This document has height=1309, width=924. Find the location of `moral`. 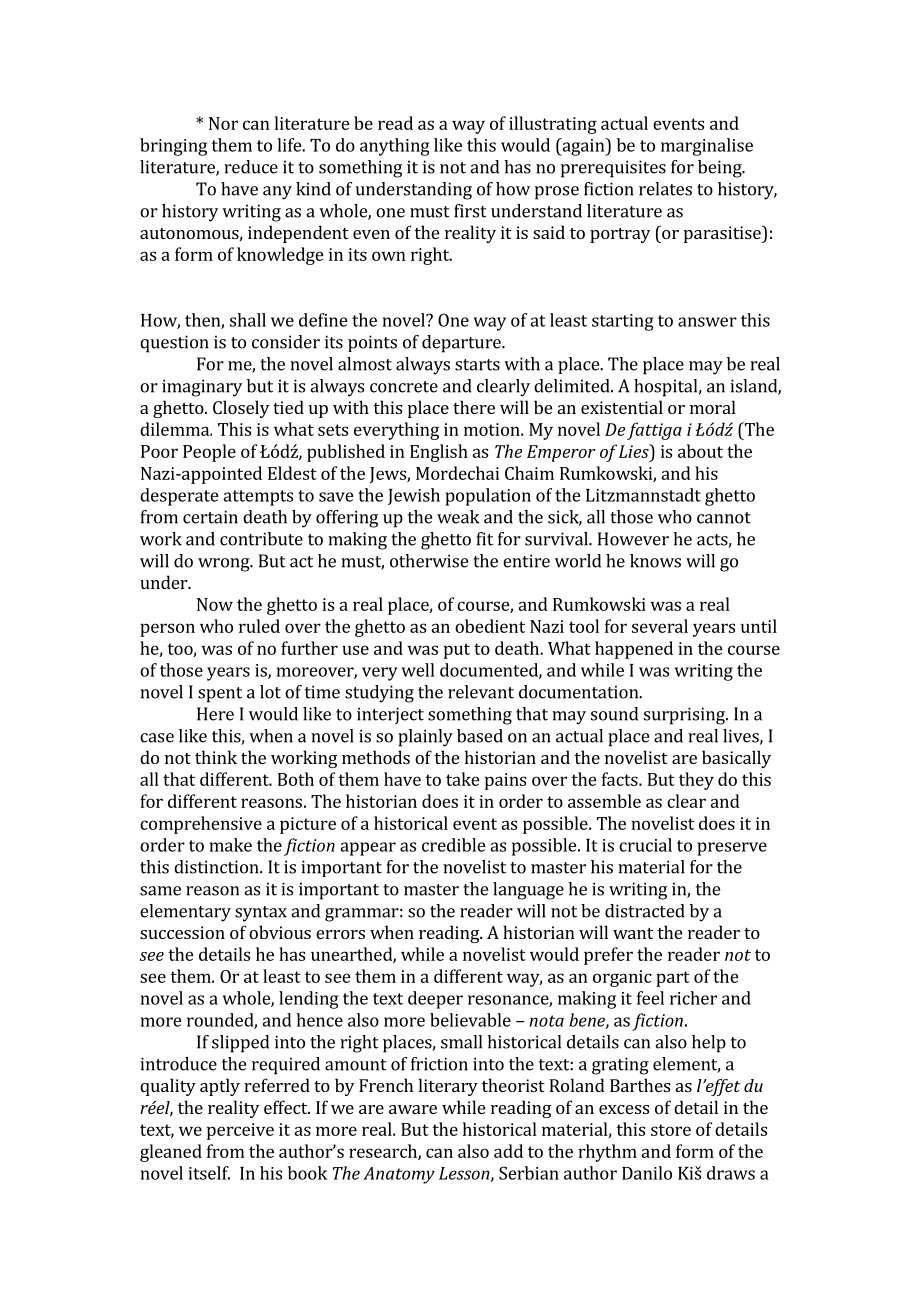

moral is located at coordinates (713, 407).
